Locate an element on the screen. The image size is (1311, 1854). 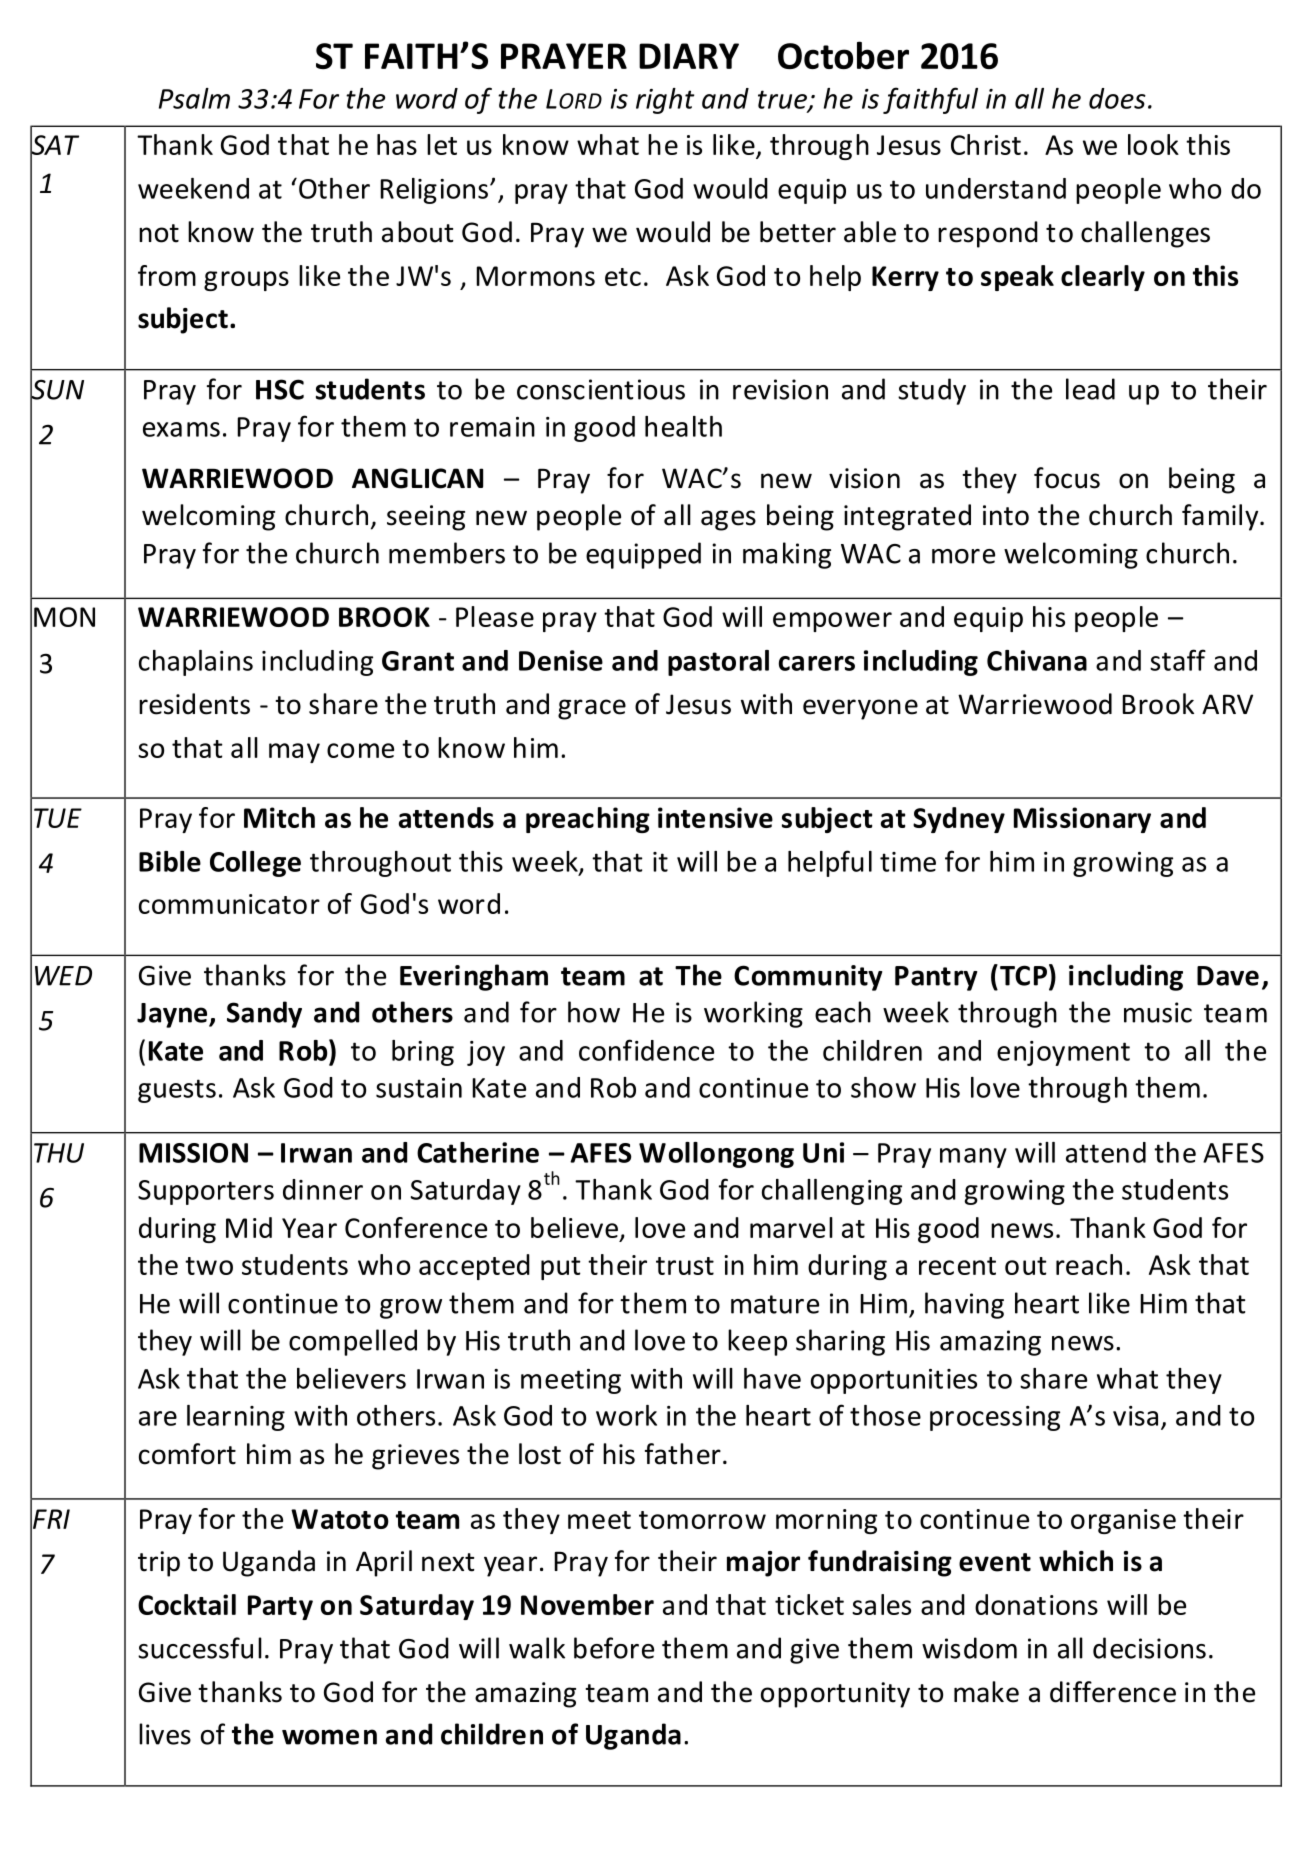
Psalm is located at coordinates (194, 98).
